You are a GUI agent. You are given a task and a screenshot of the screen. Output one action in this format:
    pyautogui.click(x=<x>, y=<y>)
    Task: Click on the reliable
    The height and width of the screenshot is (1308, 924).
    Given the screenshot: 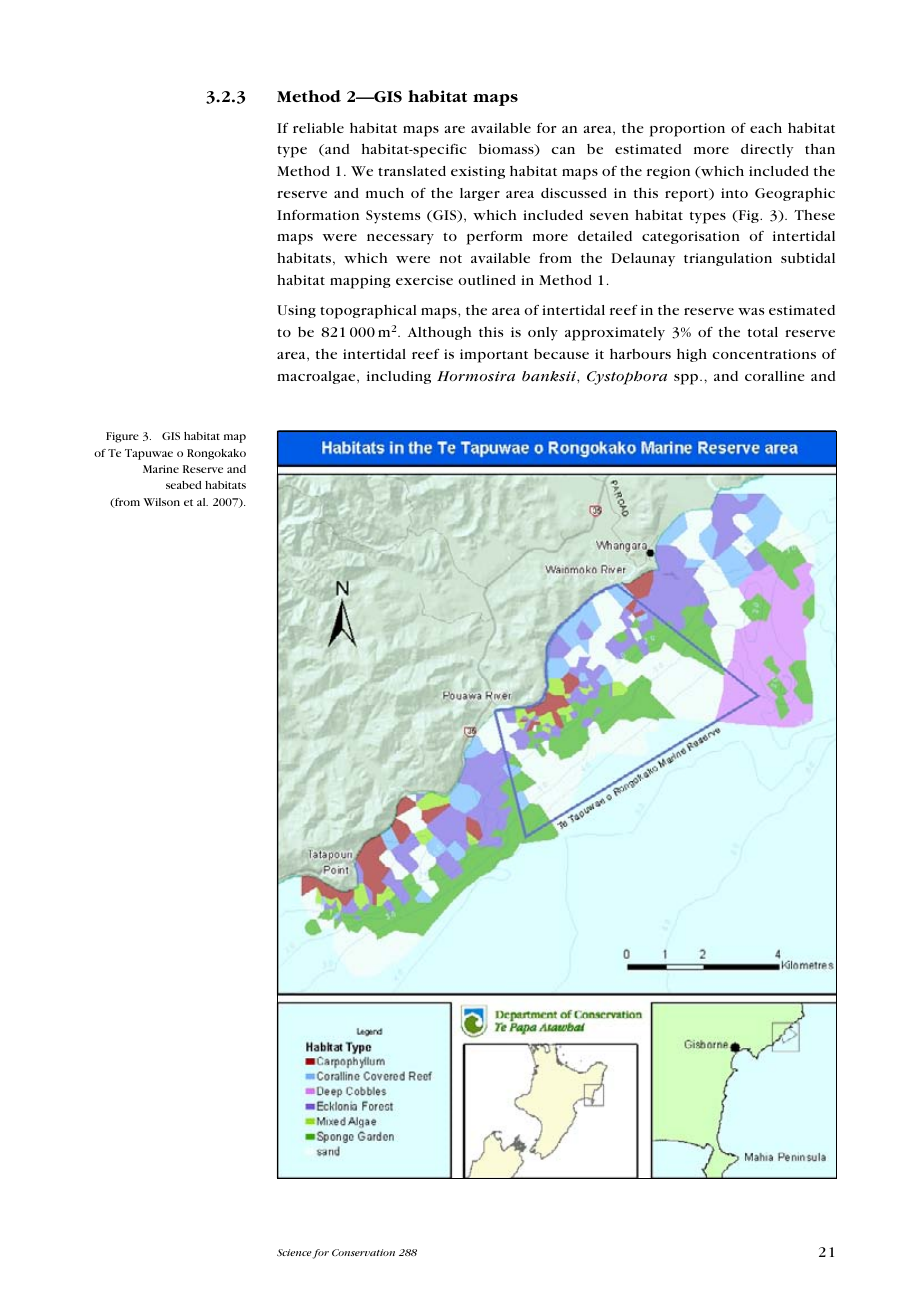 What is the action you would take?
    pyautogui.click(x=318, y=128)
